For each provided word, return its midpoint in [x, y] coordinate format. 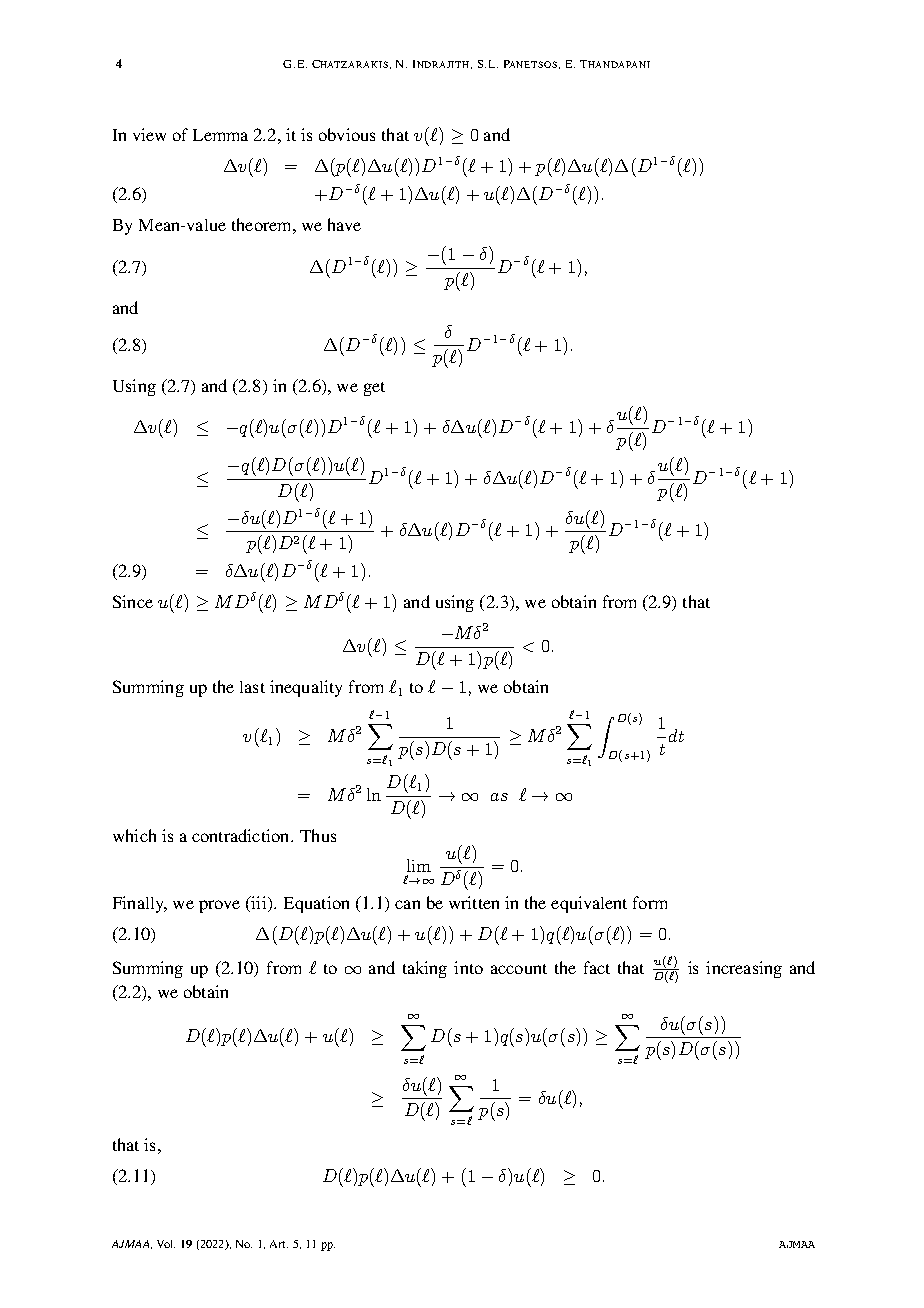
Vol [166, 1244]
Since [133, 601]
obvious [347, 134]
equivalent [589, 904]
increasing [744, 969]
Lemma [220, 135]
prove [219, 906]
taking [425, 969]
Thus [318, 835]
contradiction [242, 835]
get [374, 389]
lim [419, 865]
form [650, 902]
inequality [306, 688]
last [252, 687]
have [344, 224]
